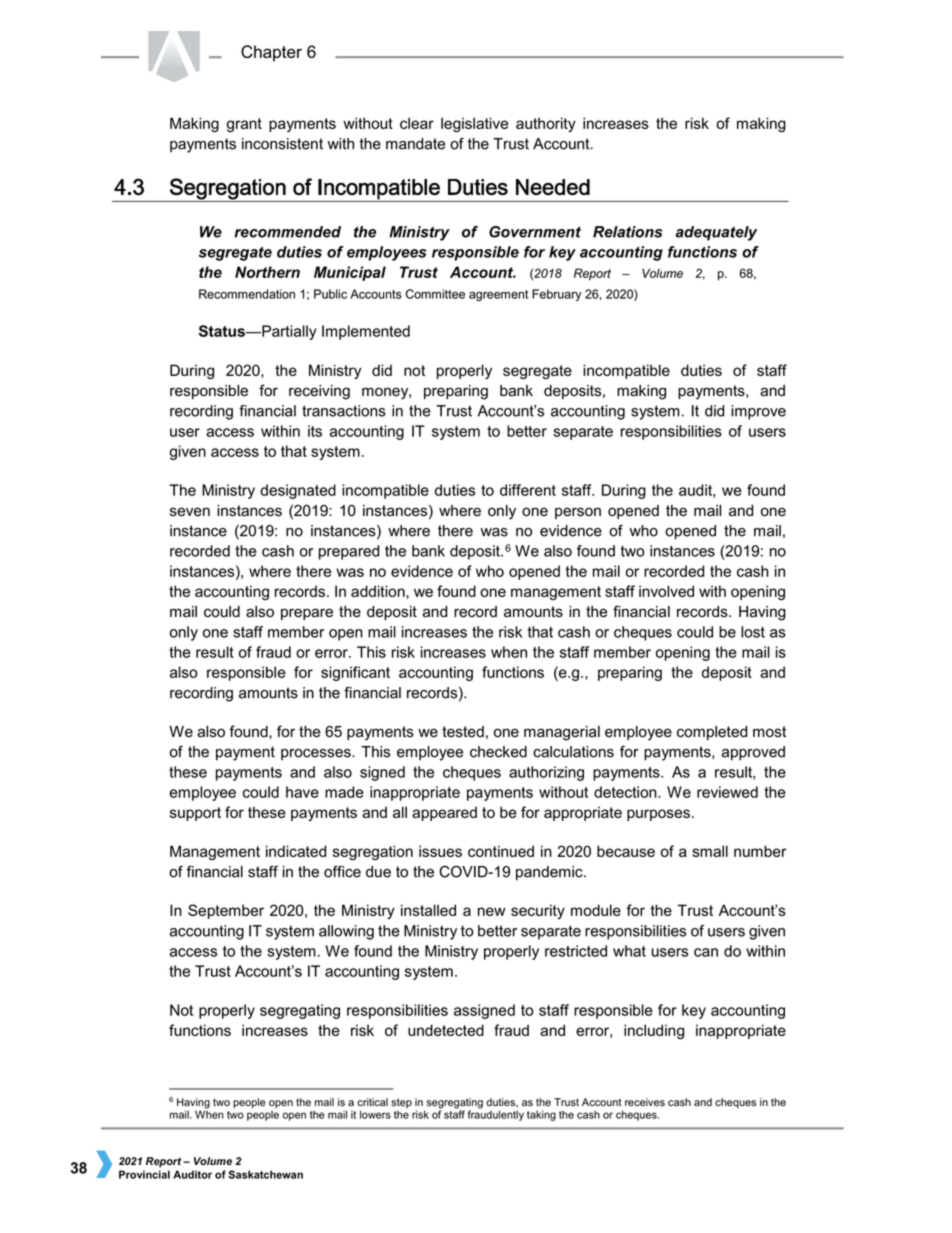 The width and height of the document is (952, 1233). Describe the element at coordinates (710, 851) in the document. I see `small` at that location.
